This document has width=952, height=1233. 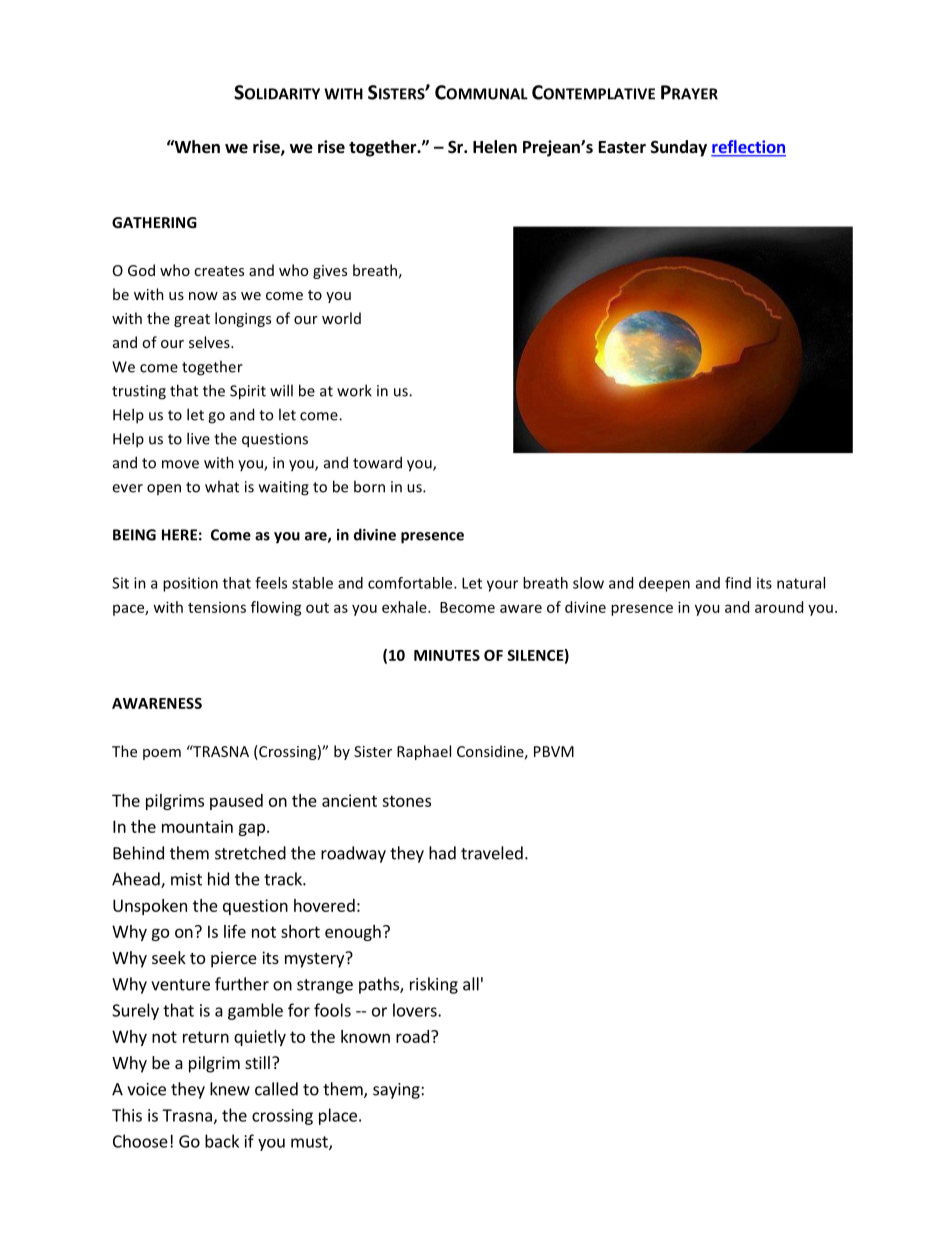 What do you see at coordinates (397, 1091) in the document?
I see `saying` at bounding box center [397, 1091].
